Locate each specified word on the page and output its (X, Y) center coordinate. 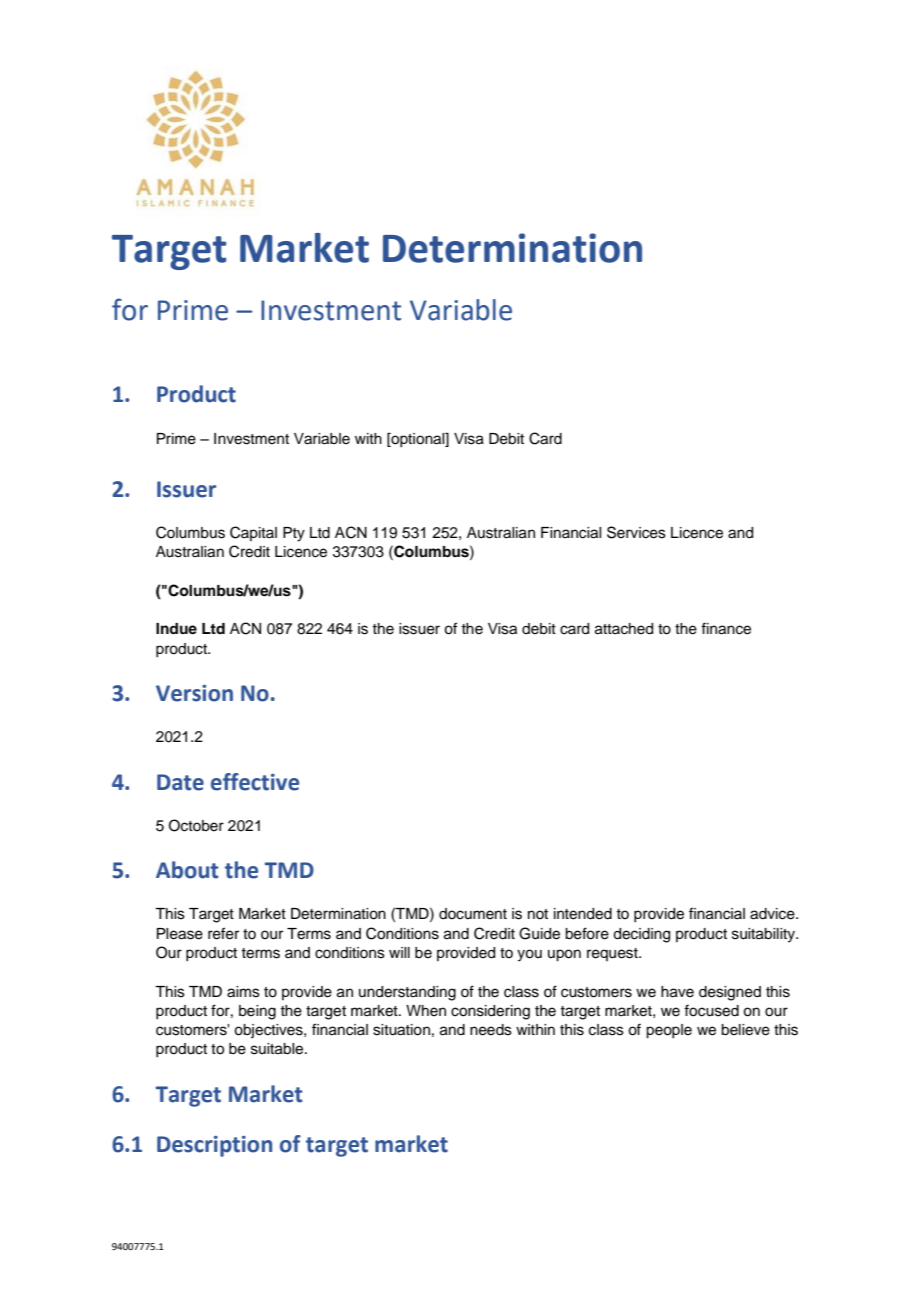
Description (214, 1146)
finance (726, 628)
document (473, 914)
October (196, 825)
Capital (253, 533)
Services (636, 532)
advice (773, 914)
